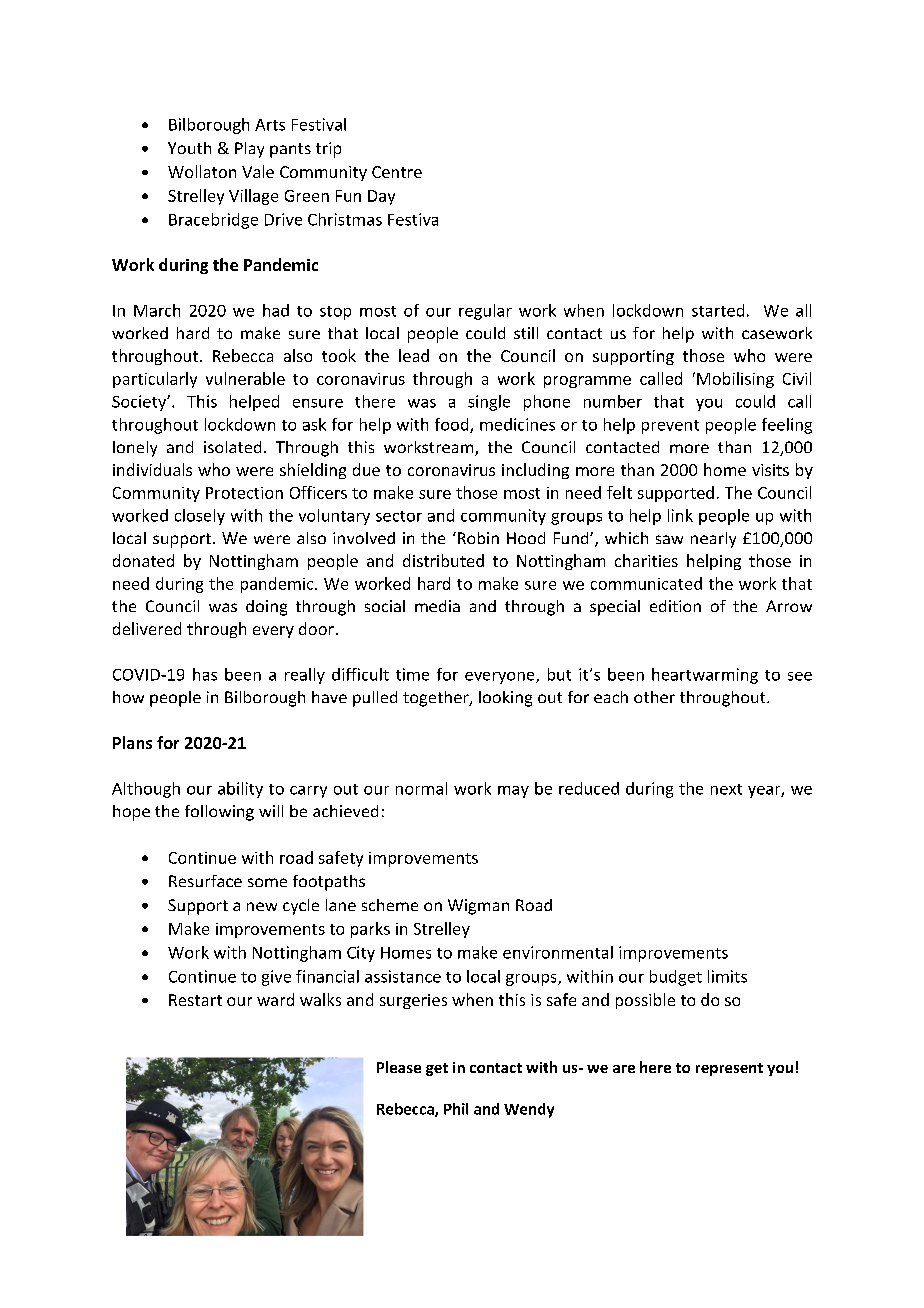 The height and width of the document is (1308, 924). What do you see at coordinates (675, 606) in the document?
I see `edition` at bounding box center [675, 606].
